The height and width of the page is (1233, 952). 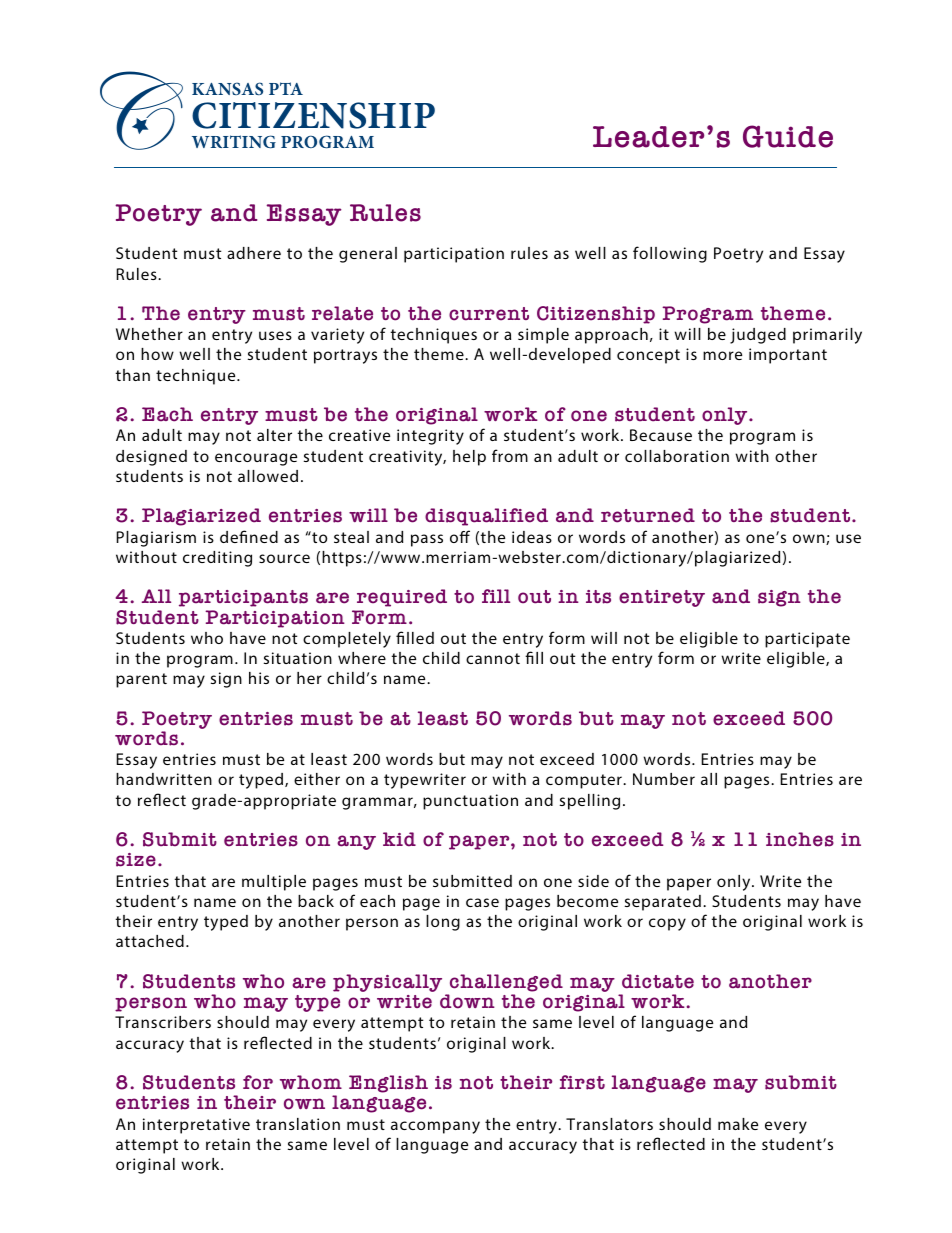 What do you see at coordinates (480, 842) in the page?
I see `paper` at bounding box center [480, 842].
